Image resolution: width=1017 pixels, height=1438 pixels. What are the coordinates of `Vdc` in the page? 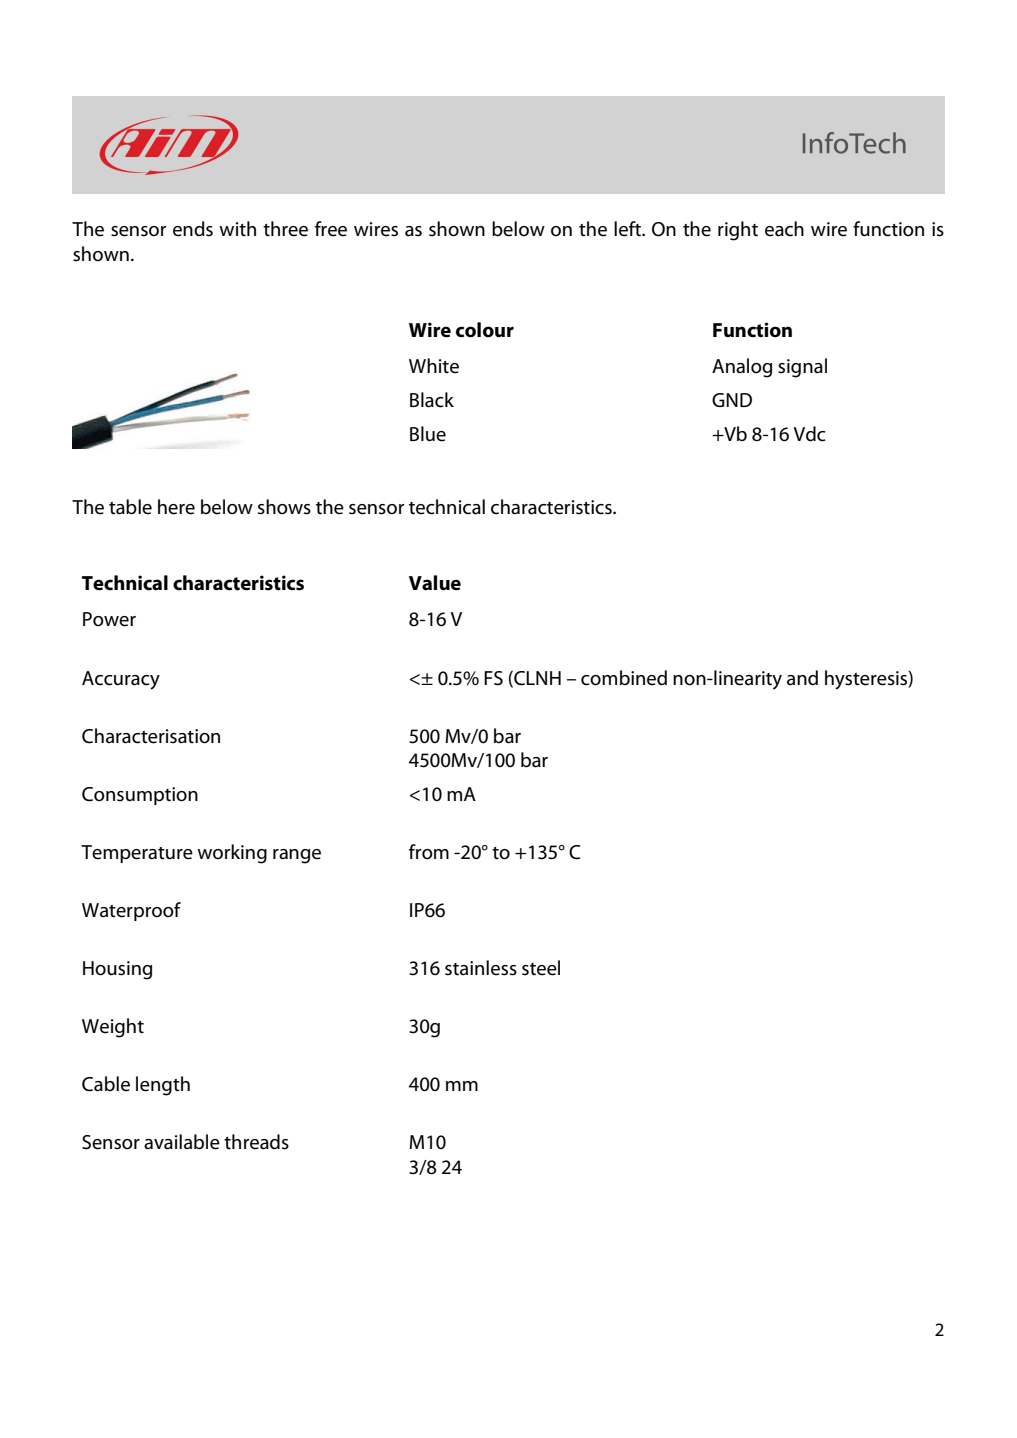 It's located at (809, 434).
